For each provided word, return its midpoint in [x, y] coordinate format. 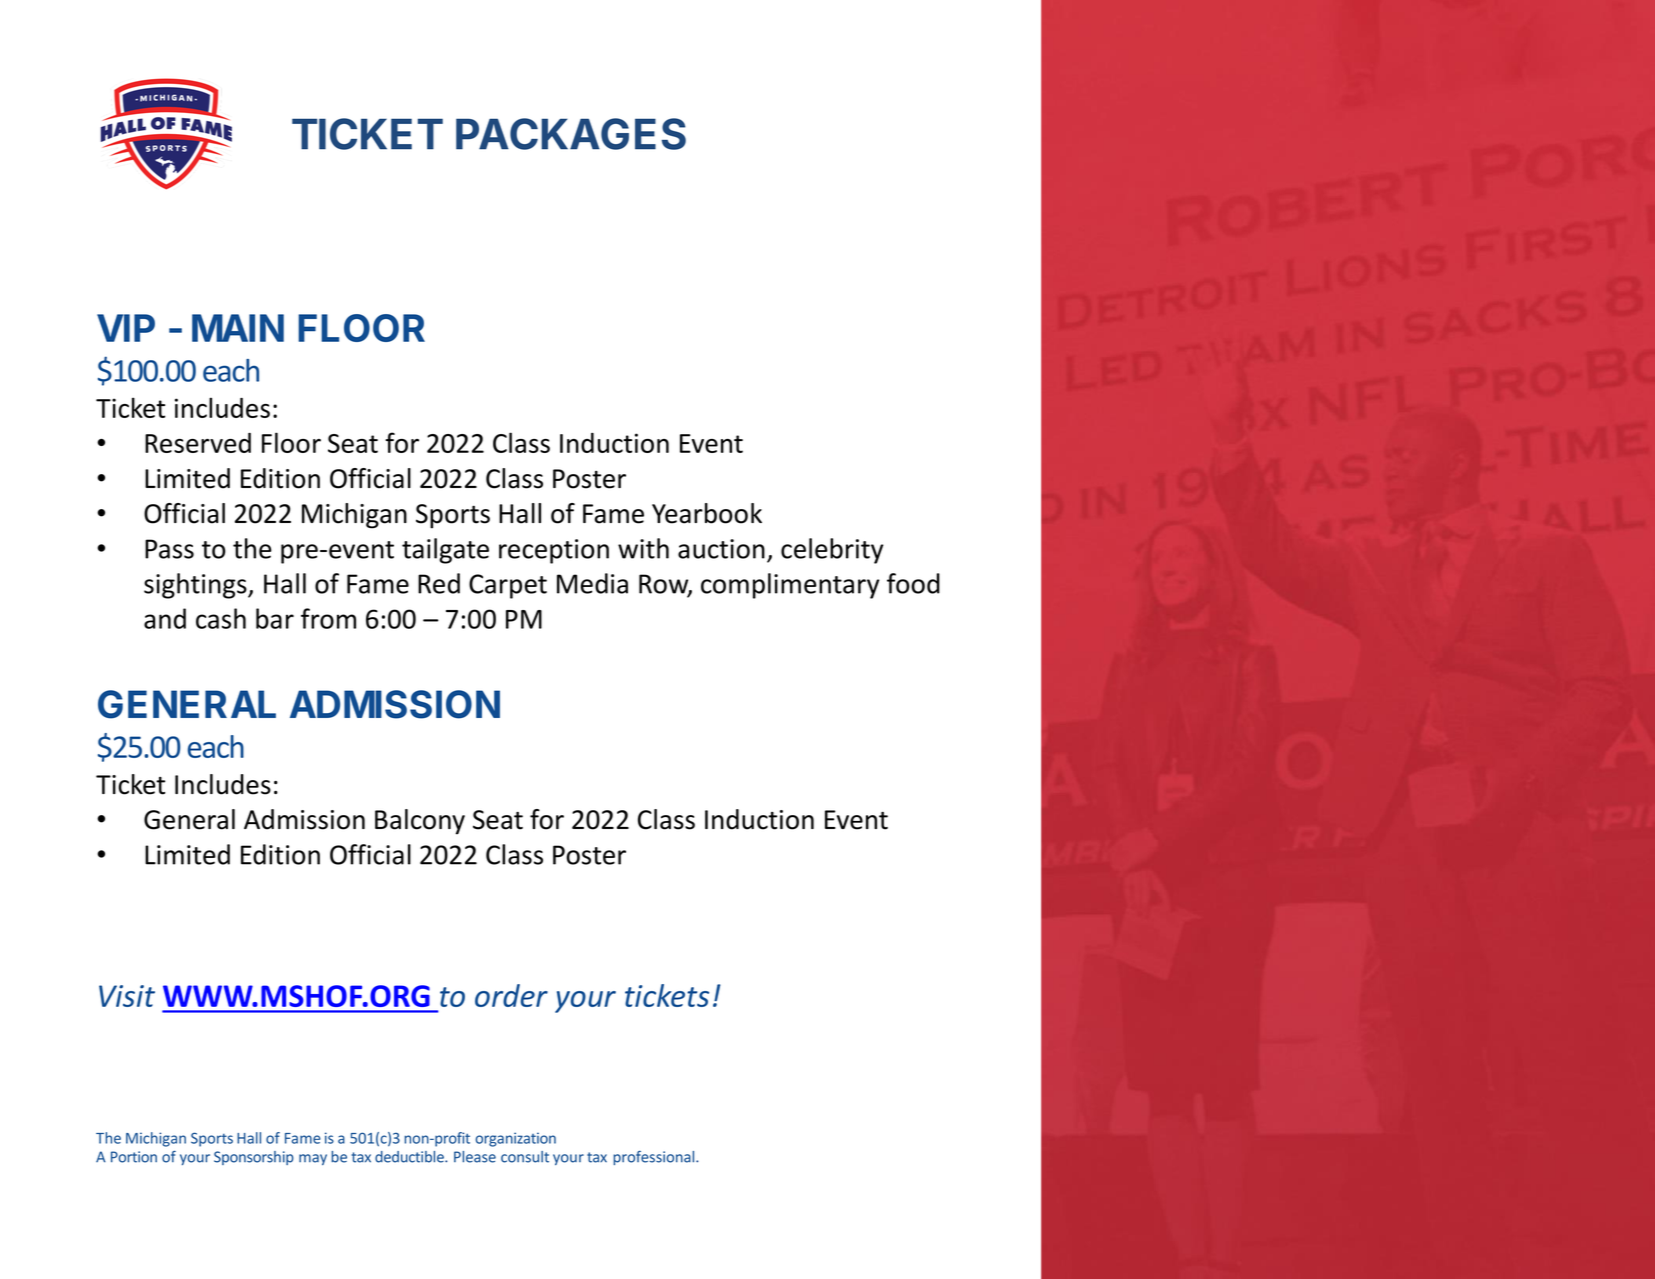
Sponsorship [254, 1158]
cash [221, 618]
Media [592, 583]
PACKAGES [571, 134]
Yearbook [707, 513]
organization [516, 1139]
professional [655, 1158]
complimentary [790, 586]
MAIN [238, 328]
